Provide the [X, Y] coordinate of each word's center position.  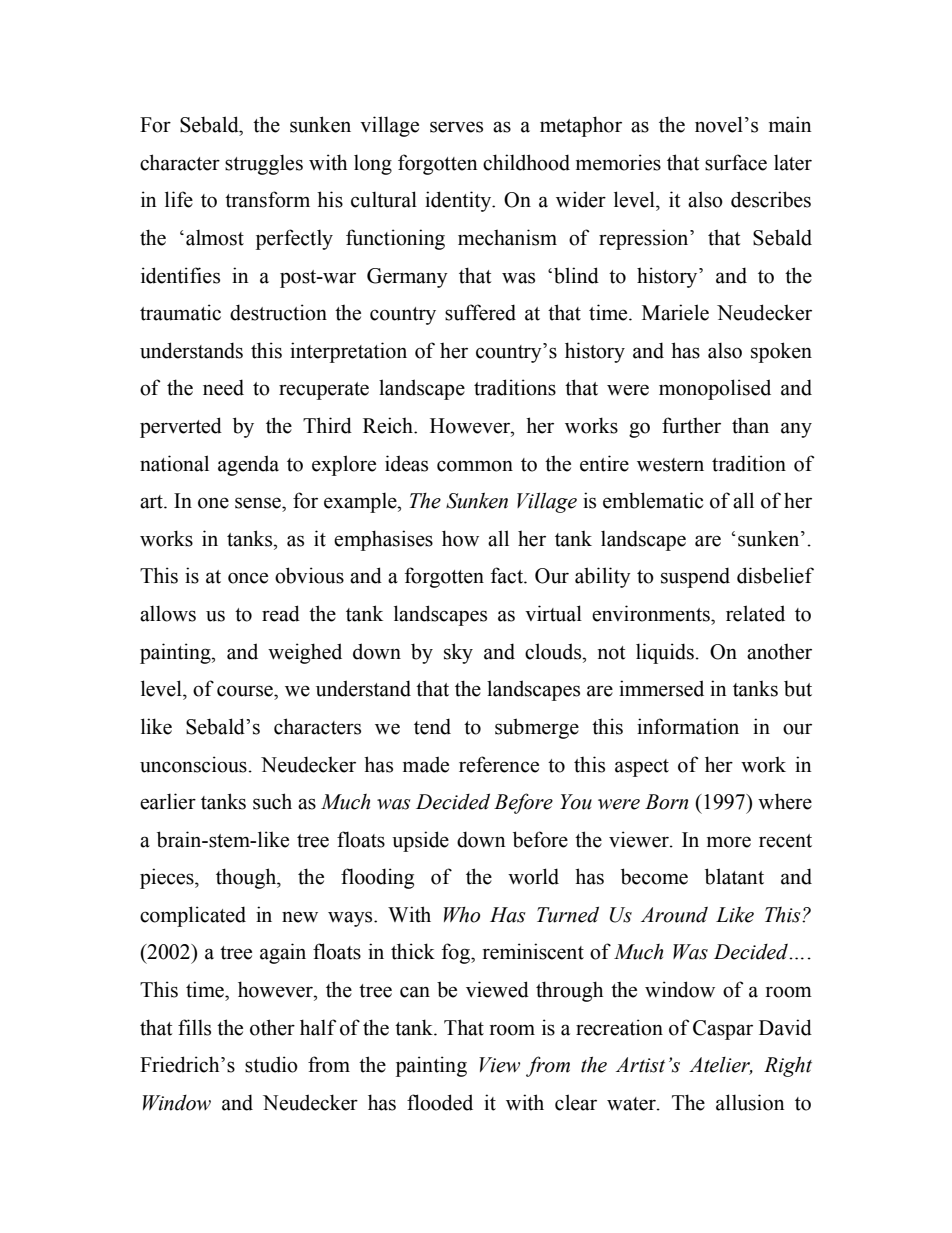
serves [456, 127]
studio [271, 1064]
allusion [750, 1102]
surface [736, 162]
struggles [264, 164]
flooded [440, 1102]
